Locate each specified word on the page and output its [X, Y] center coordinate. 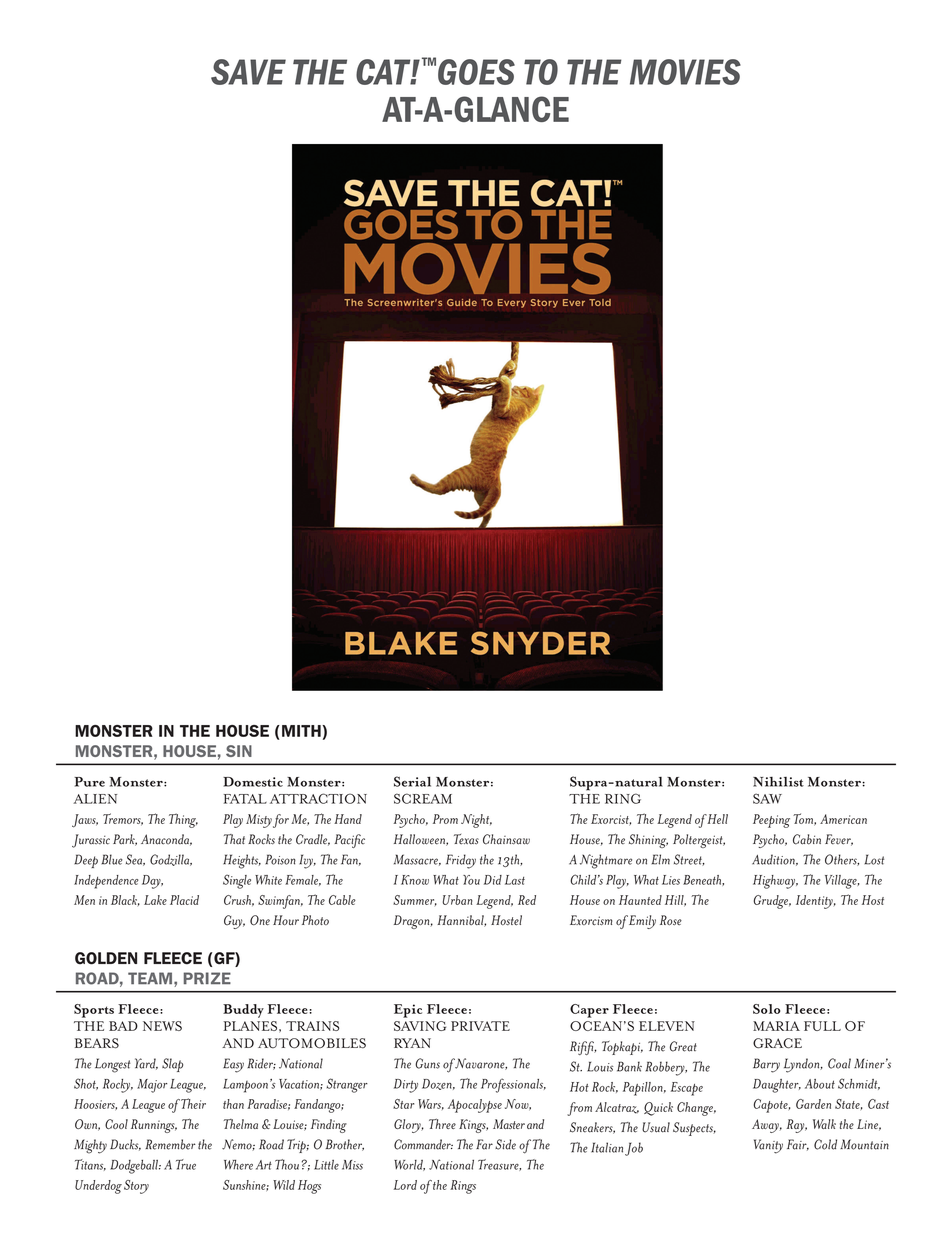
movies [685, 72]
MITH [302, 731]
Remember [170, 1144]
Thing [183, 820]
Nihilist [778, 782]
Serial [412, 781]
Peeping [771, 821]
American [843, 819]
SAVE [248, 72]
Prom [445, 819]
